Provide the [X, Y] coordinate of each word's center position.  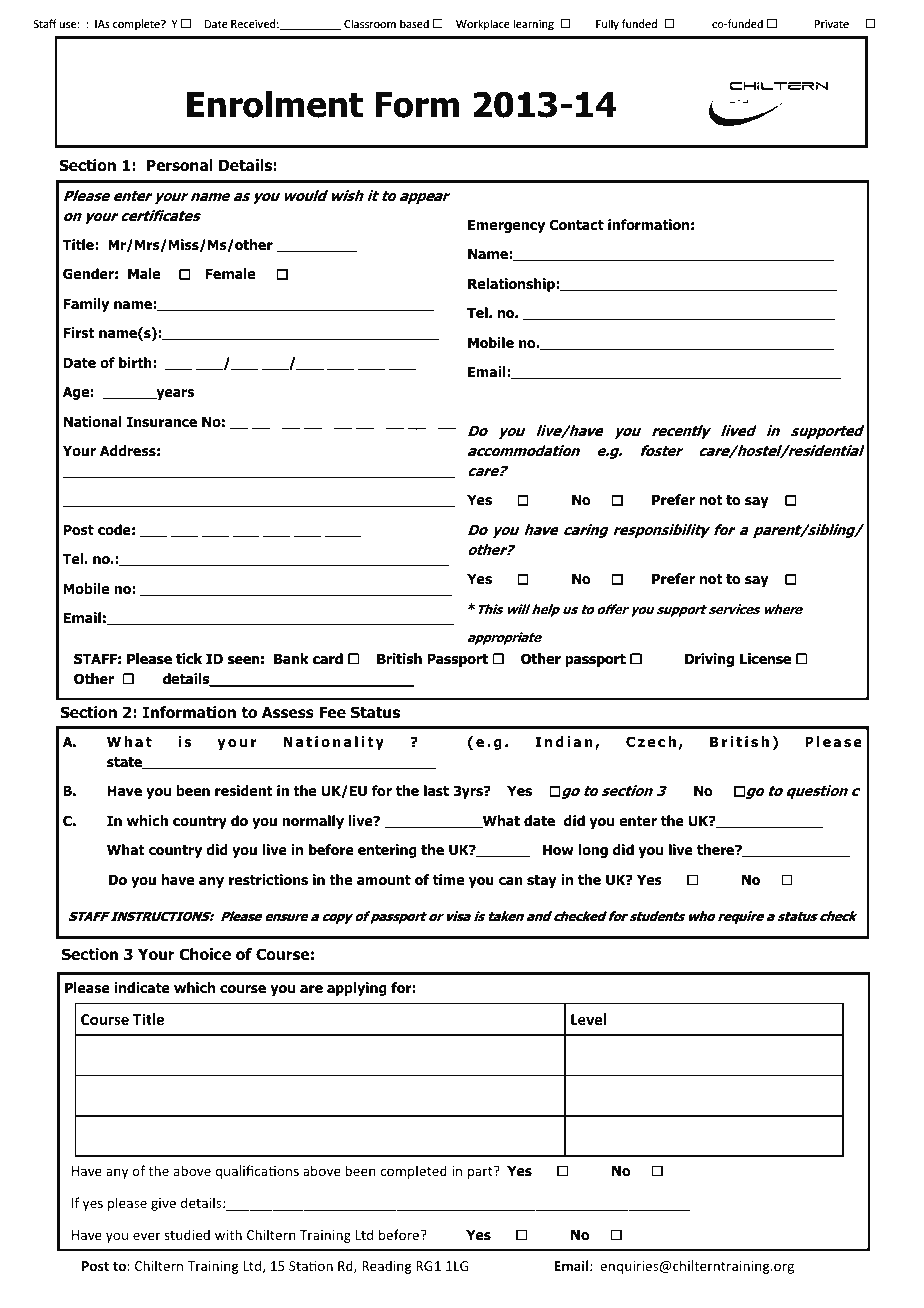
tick [189, 658]
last [436, 790]
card [328, 658]
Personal [180, 165]
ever [147, 1236]
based [414, 23]
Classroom [370, 23]
